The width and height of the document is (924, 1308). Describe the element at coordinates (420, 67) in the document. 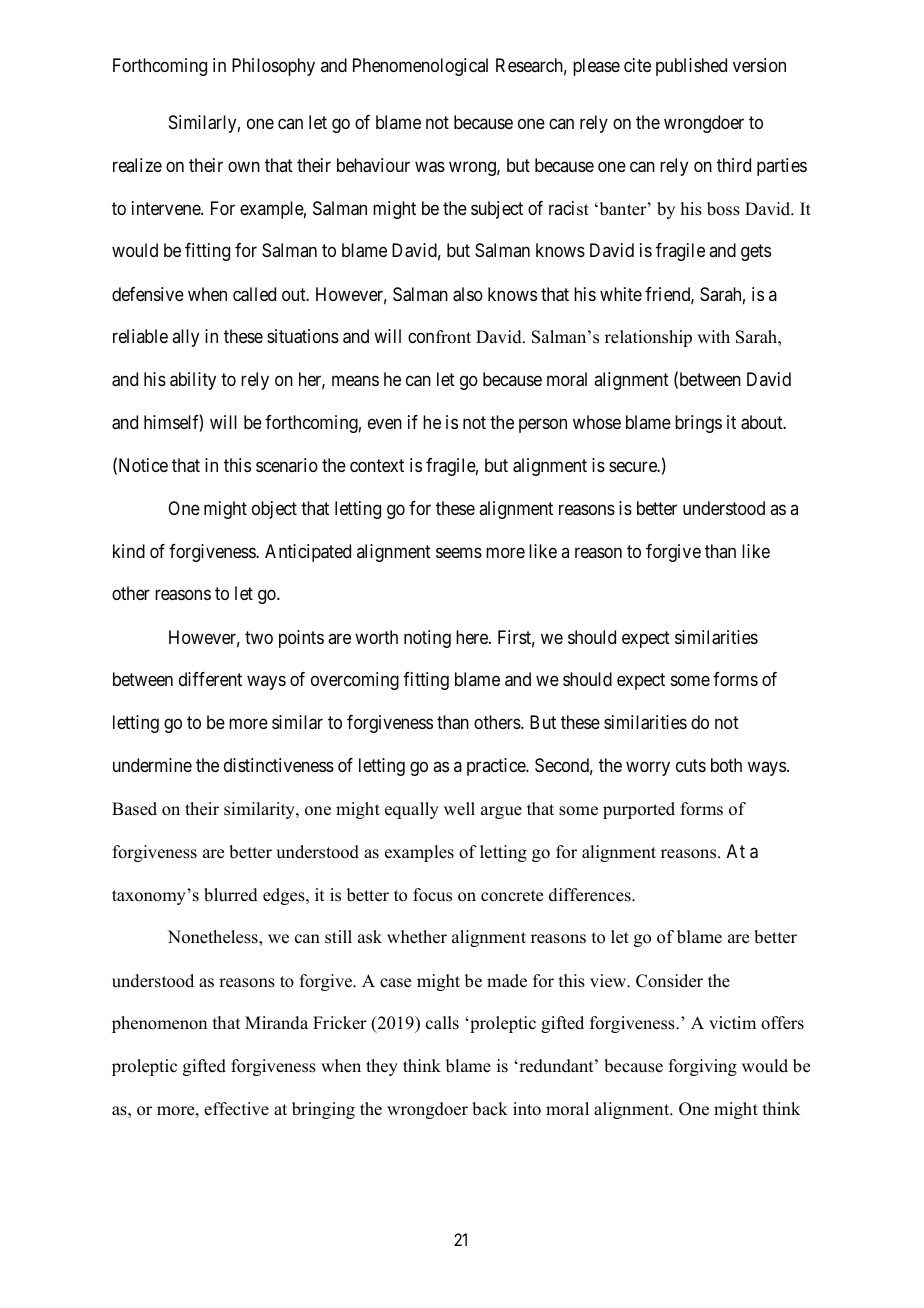

I see `Phenomenological` at that location.
